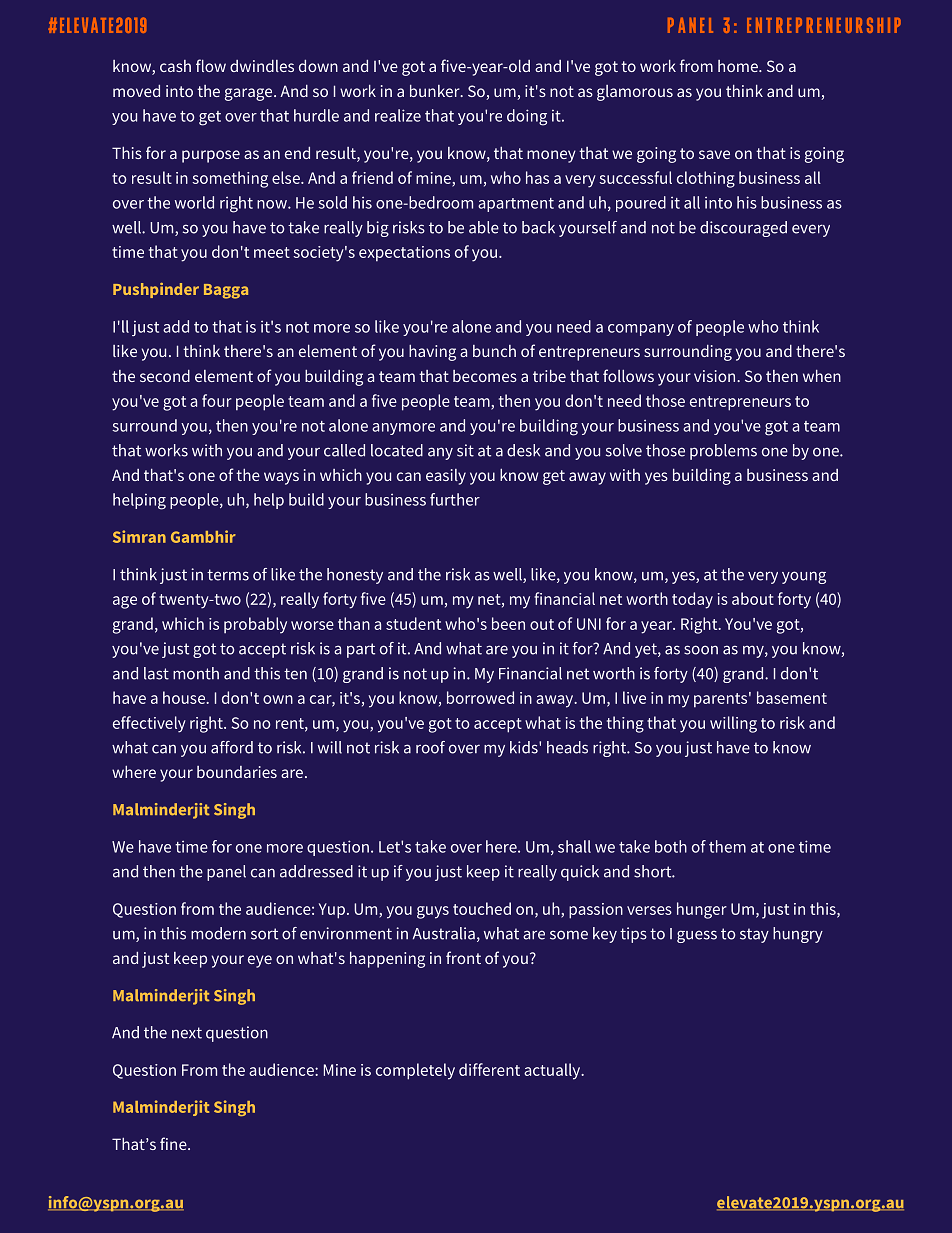 This screenshot has height=1233, width=952. What do you see at coordinates (436, 90) in the screenshot?
I see `bunker` at bounding box center [436, 90].
